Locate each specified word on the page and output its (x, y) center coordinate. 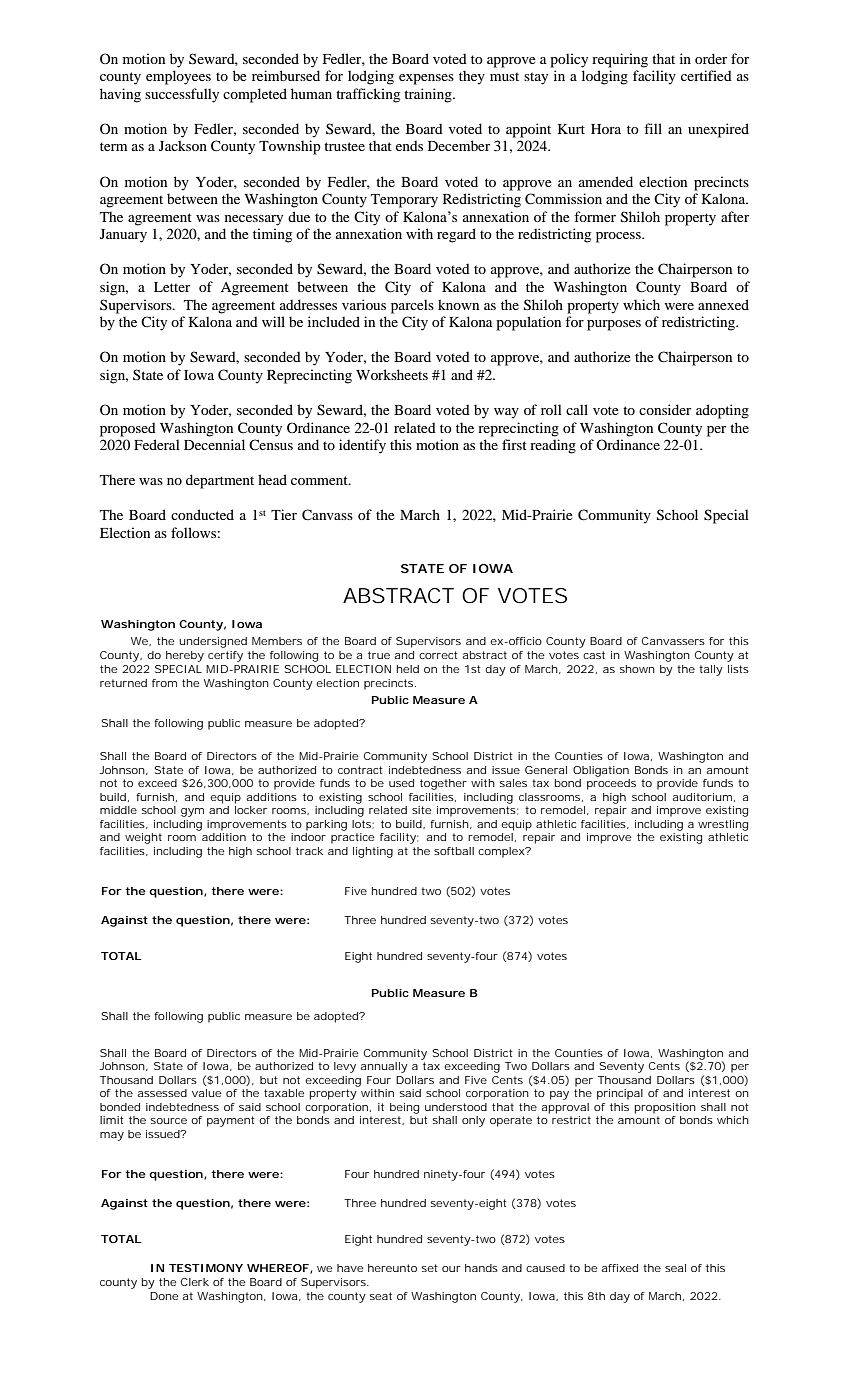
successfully (182, 95)
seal (675, 1268)
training (429, 95)
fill (653, 128)
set (430, 1268)
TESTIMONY (206, 1268)
